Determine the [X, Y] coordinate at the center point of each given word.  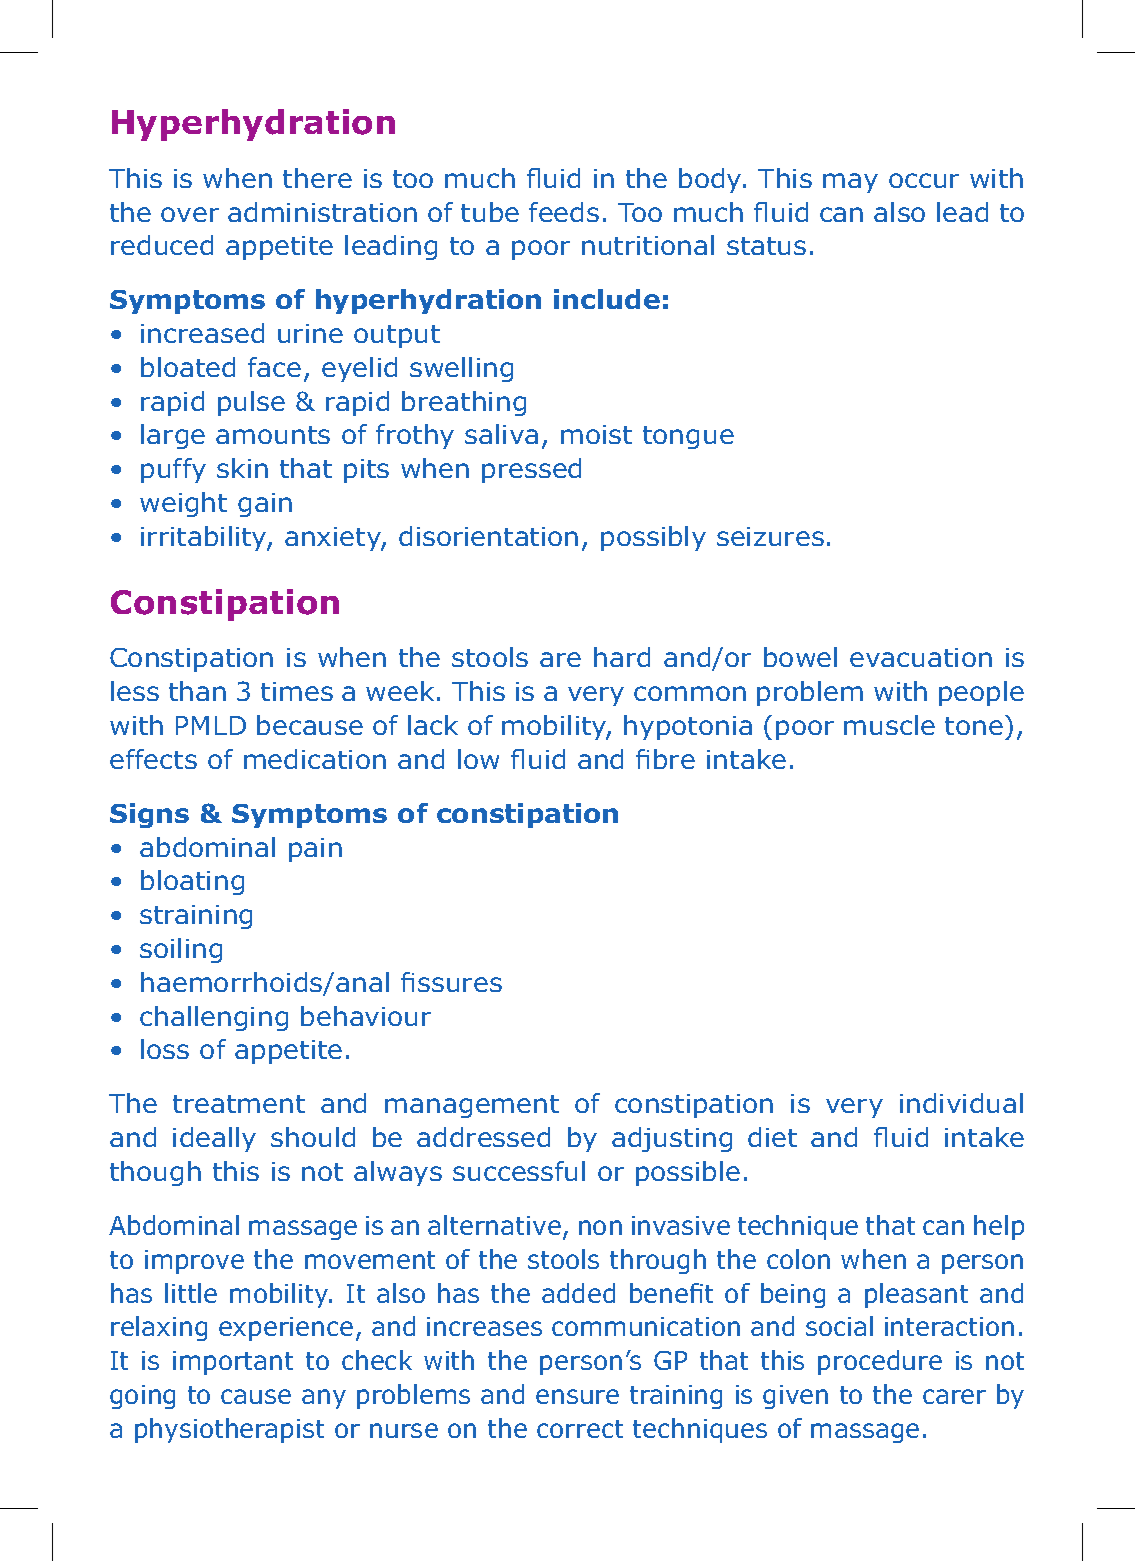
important [233, 1363]
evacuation [921, 657]
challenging [214, 1018]
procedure [880, 1362]
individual [961, 1103]
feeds [564, 212]
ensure [577, 1396]
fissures [451, 982]
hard [622, 657]
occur [924, 180]
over [190, 214]
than [197, 691]
